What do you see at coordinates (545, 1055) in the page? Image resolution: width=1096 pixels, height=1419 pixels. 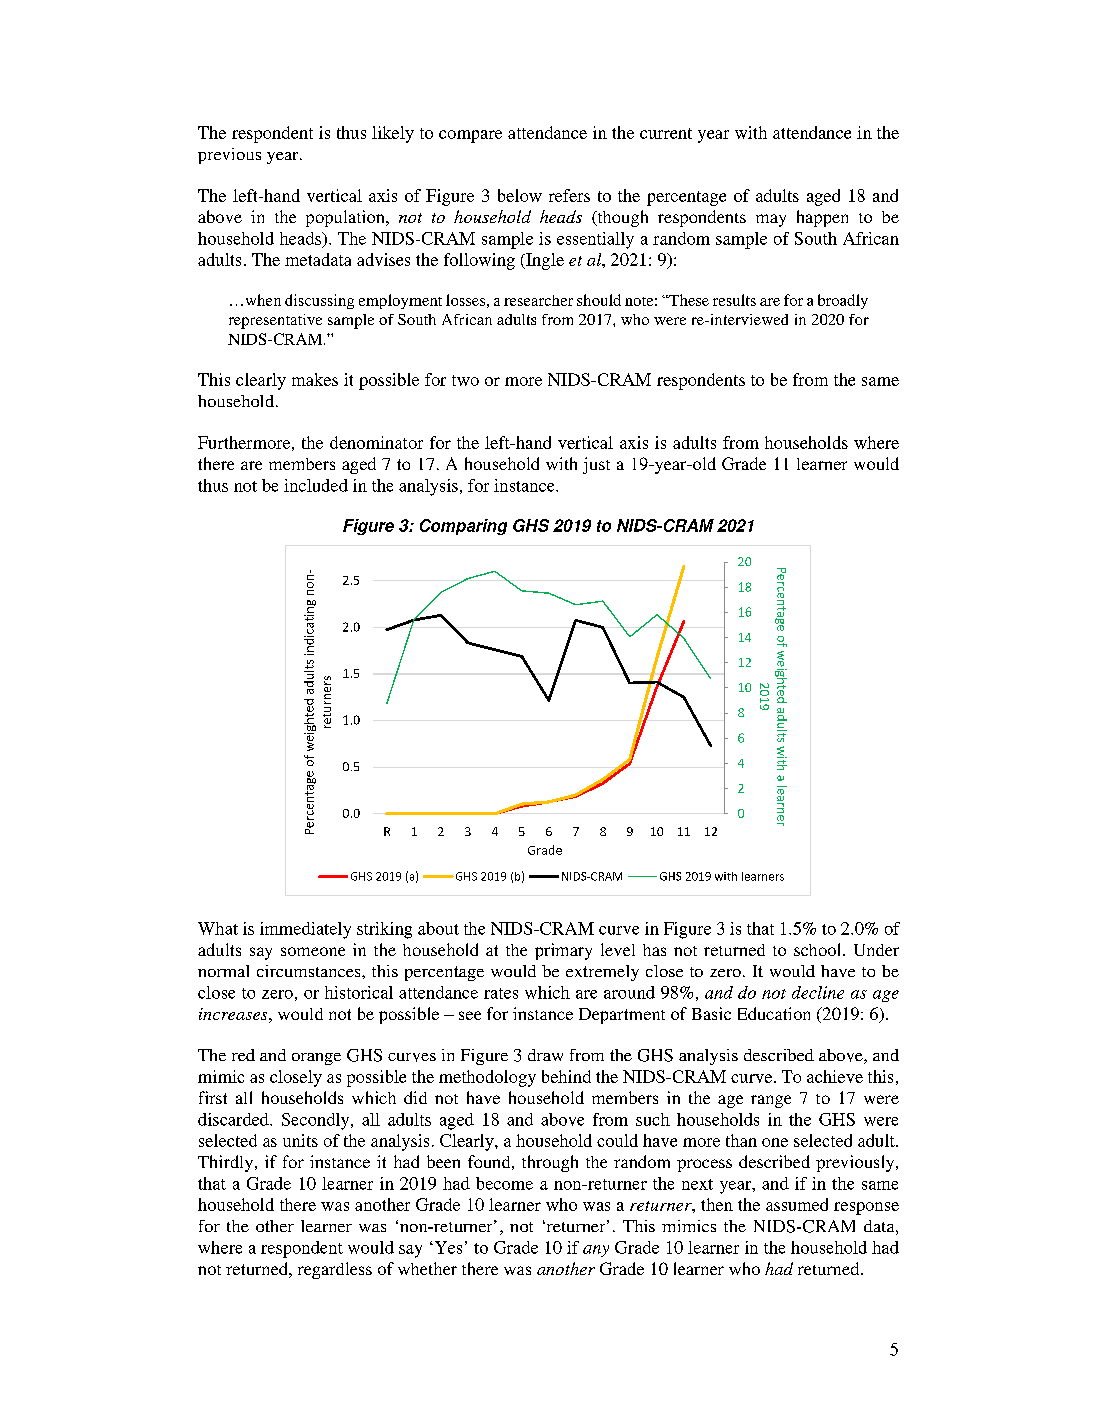 I see `draw` at bounding box center [545, 1055].
